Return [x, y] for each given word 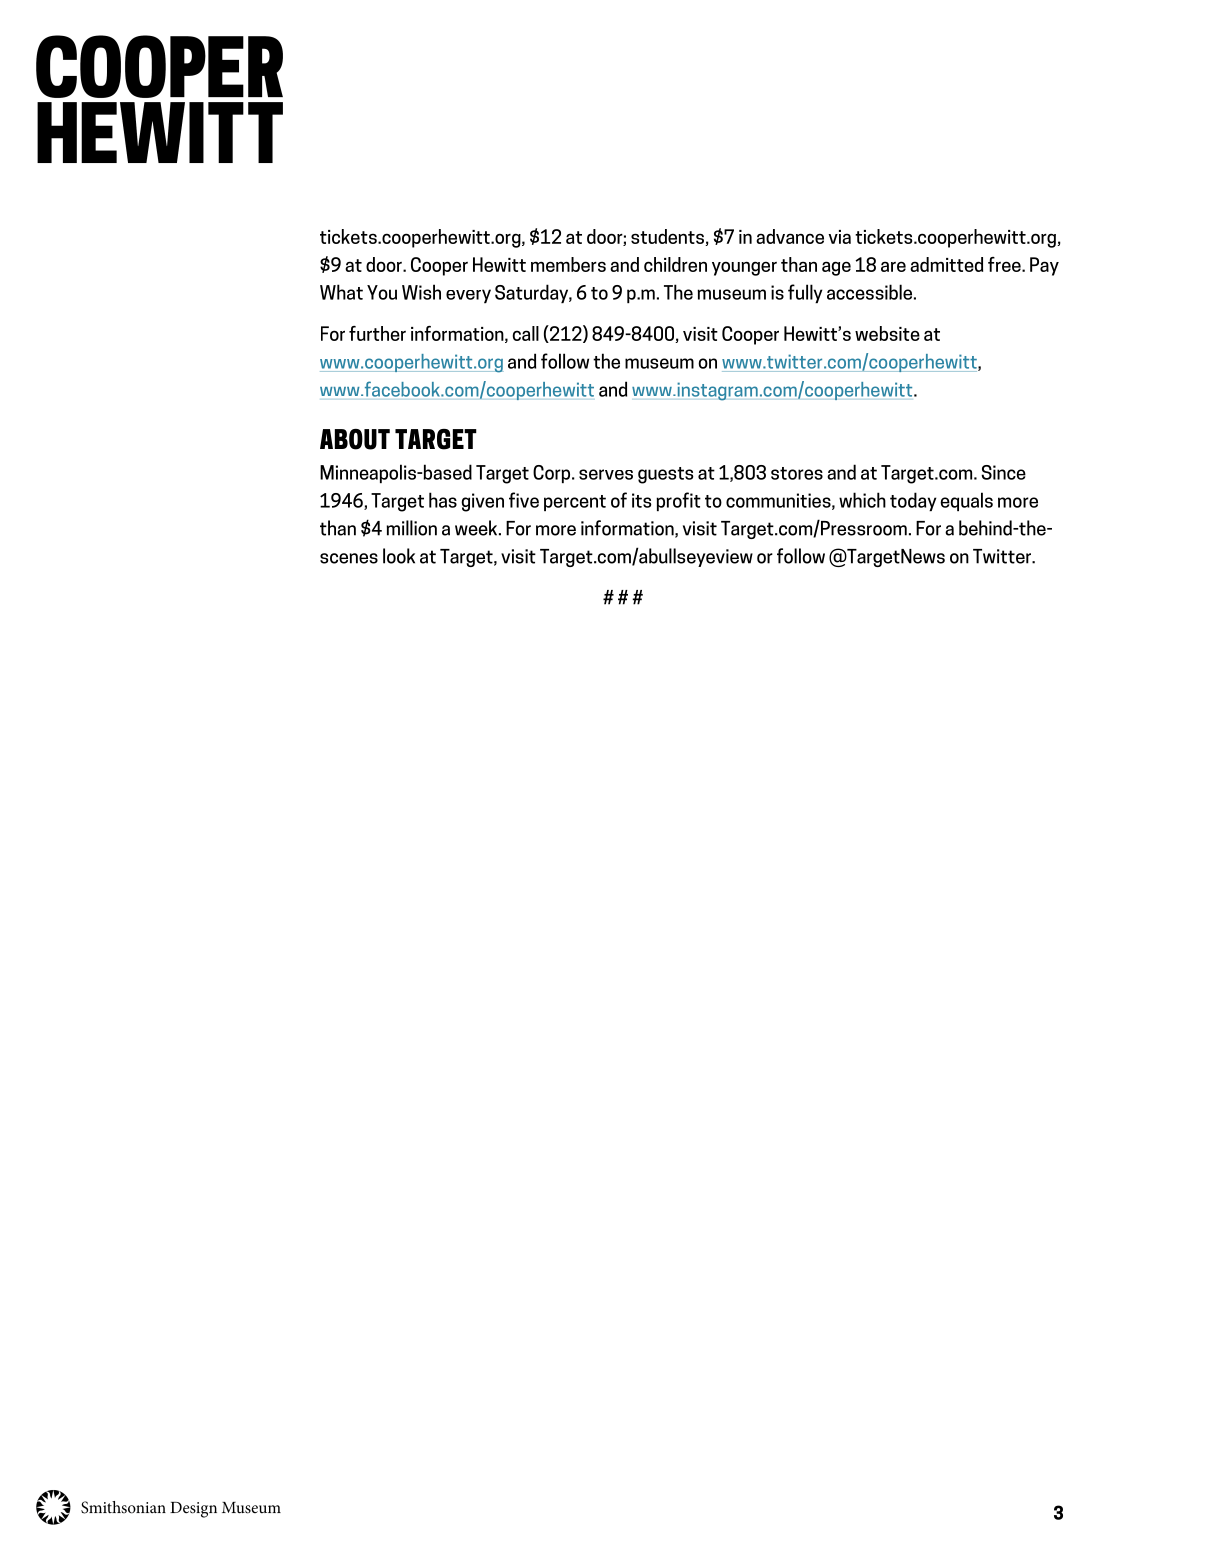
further [377, 333]
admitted [946, 264]
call [525, 333]
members [568, 264]
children [675, 264]
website [887, 333]
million [411, 528]
